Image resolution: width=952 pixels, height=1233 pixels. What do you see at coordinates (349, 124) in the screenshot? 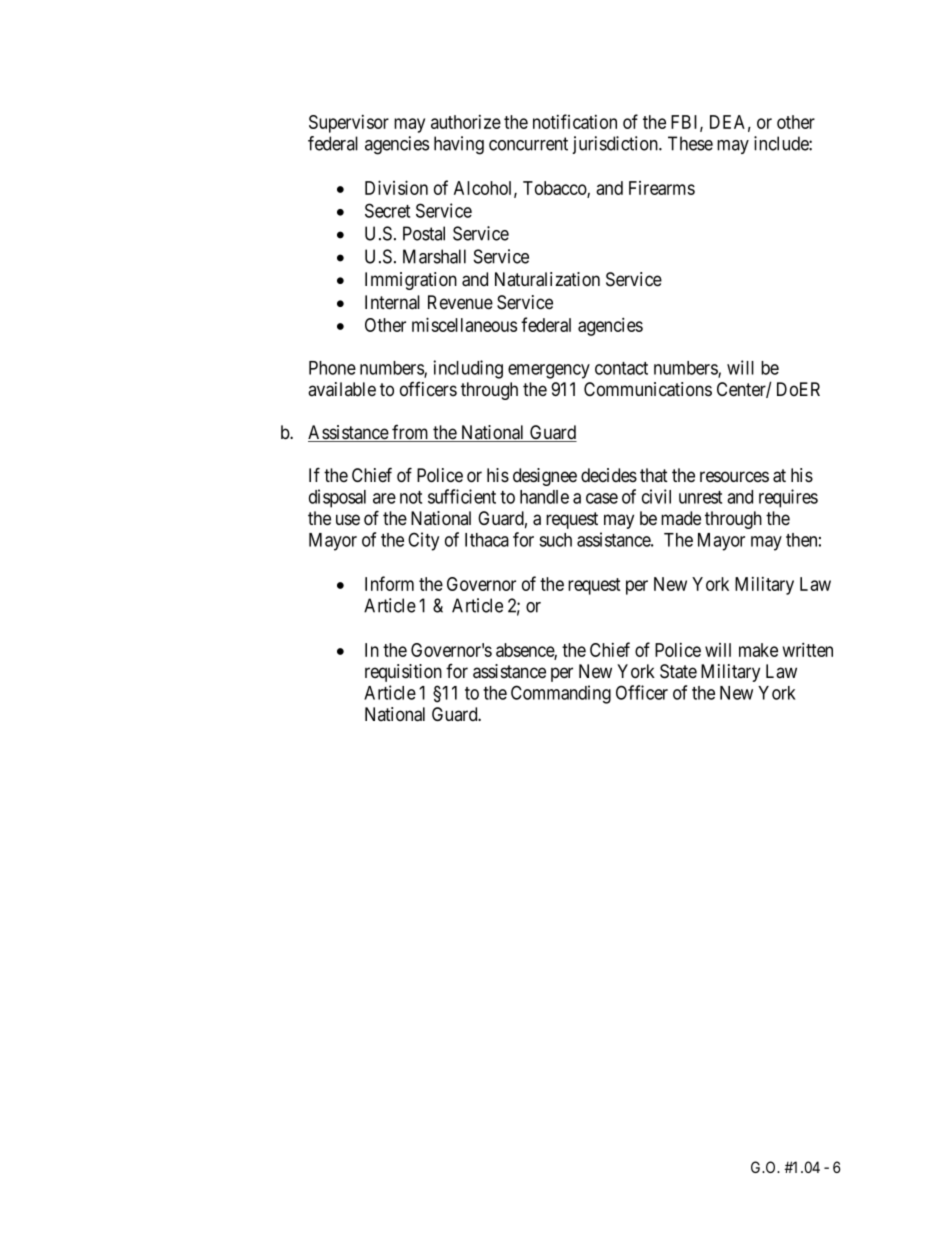
I see `Supervisor` at bounding box center [349, 124].
